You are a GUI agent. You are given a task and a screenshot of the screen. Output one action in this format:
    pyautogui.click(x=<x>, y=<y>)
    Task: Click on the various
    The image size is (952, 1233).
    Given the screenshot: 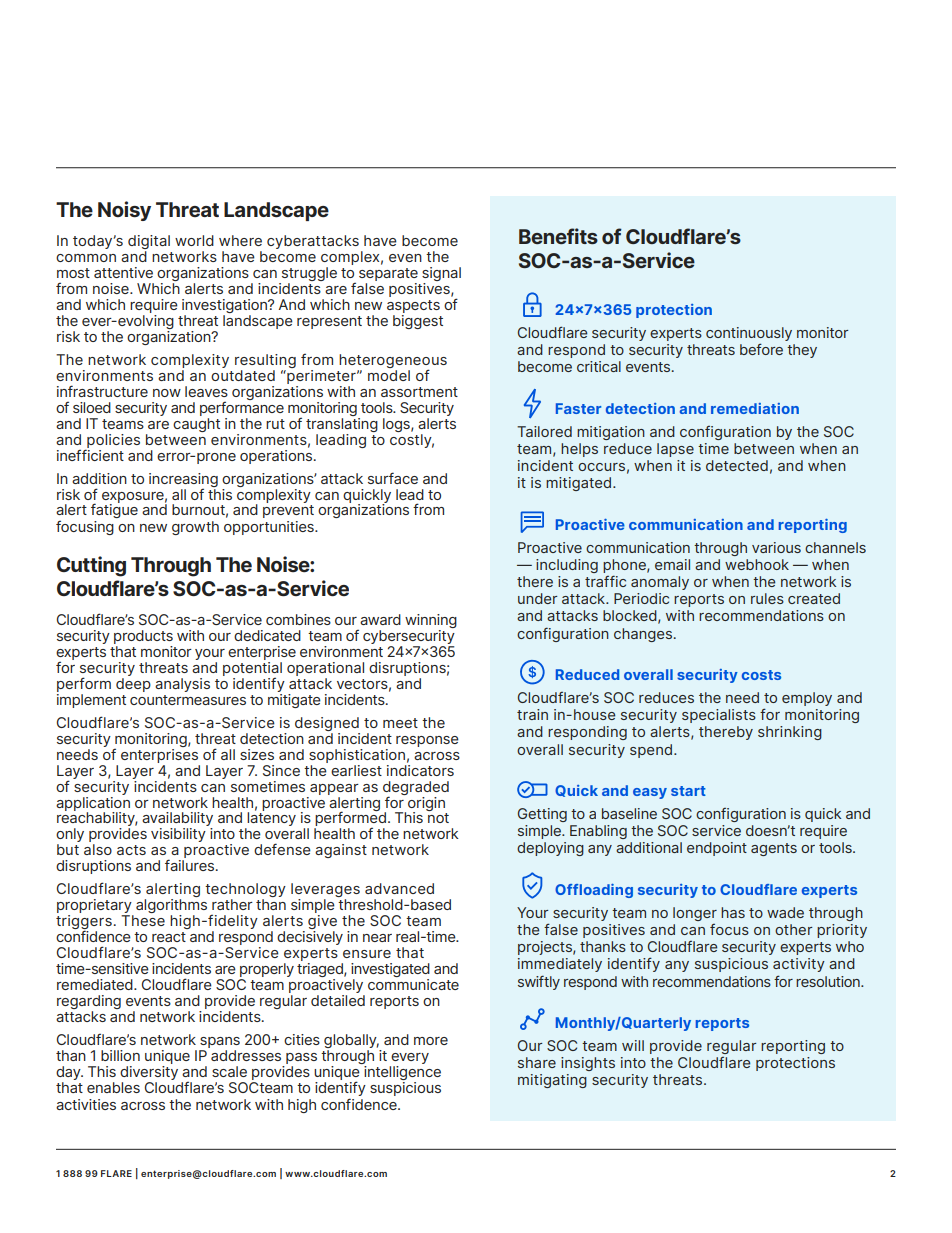 What is the action you would take?
    pyautogui.click(x=776, y=547)
